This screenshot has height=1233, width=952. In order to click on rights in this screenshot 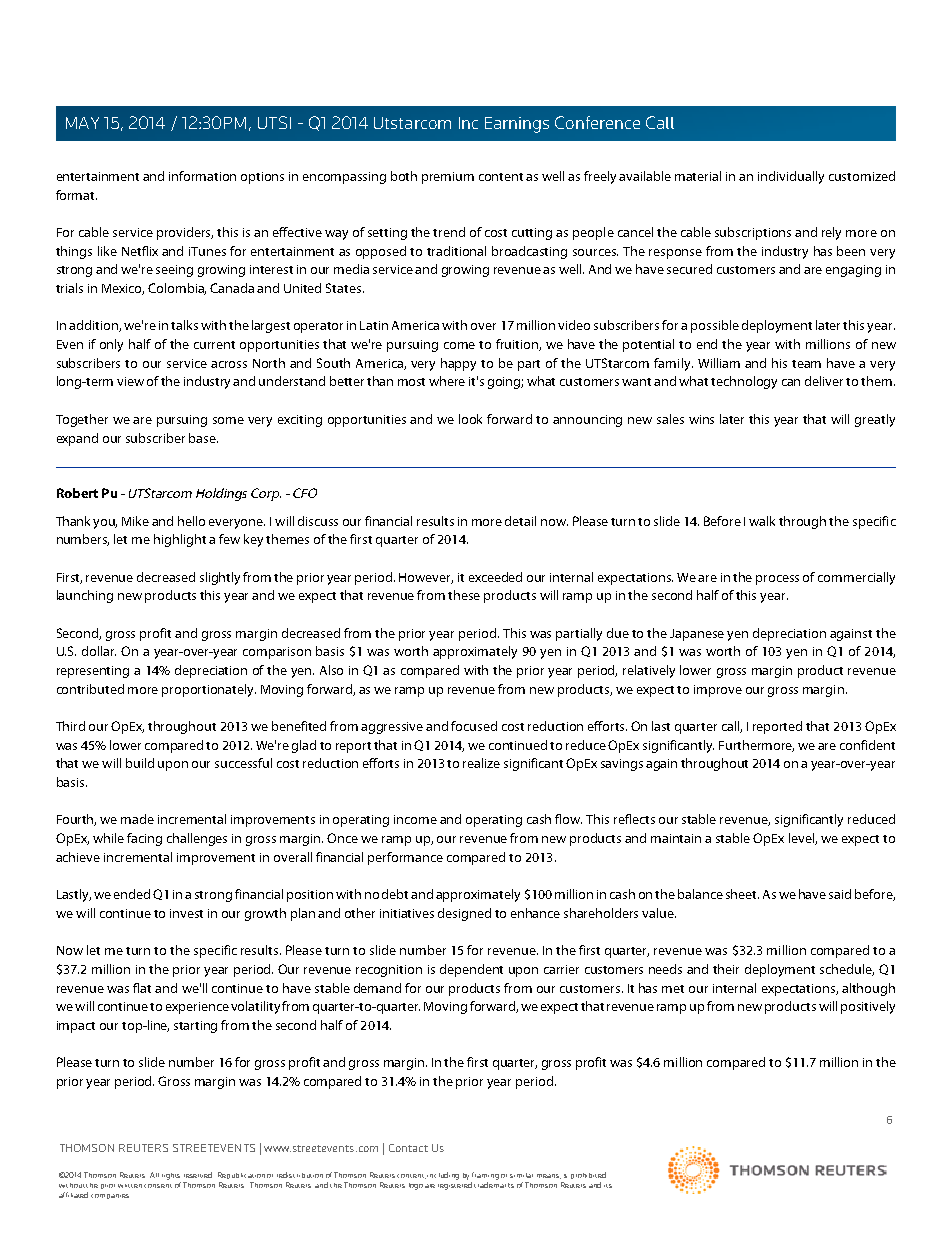, I will do `click(171, 1176)`.
